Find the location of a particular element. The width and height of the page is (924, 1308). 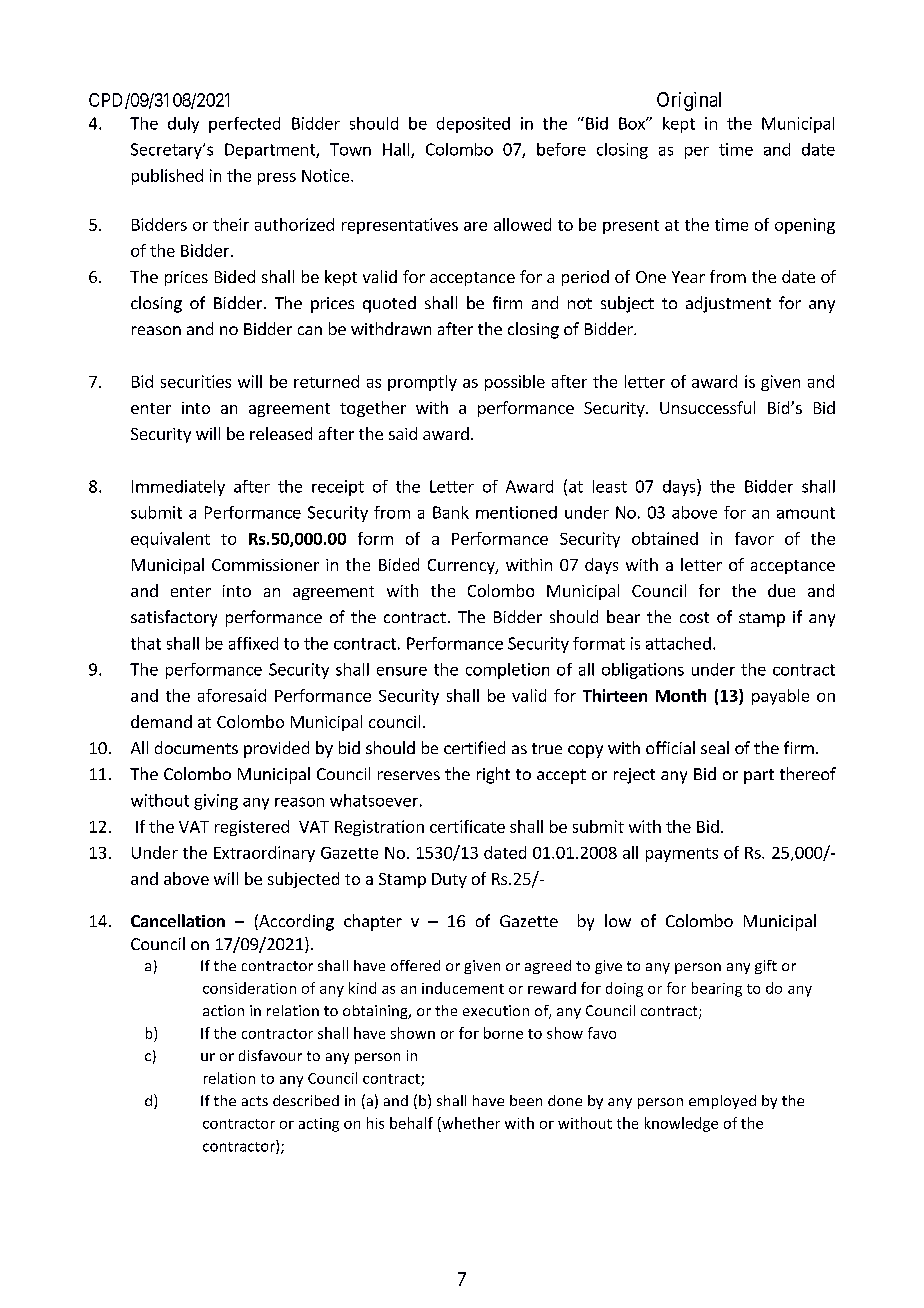

securities is located at coordinates (196, 381).
